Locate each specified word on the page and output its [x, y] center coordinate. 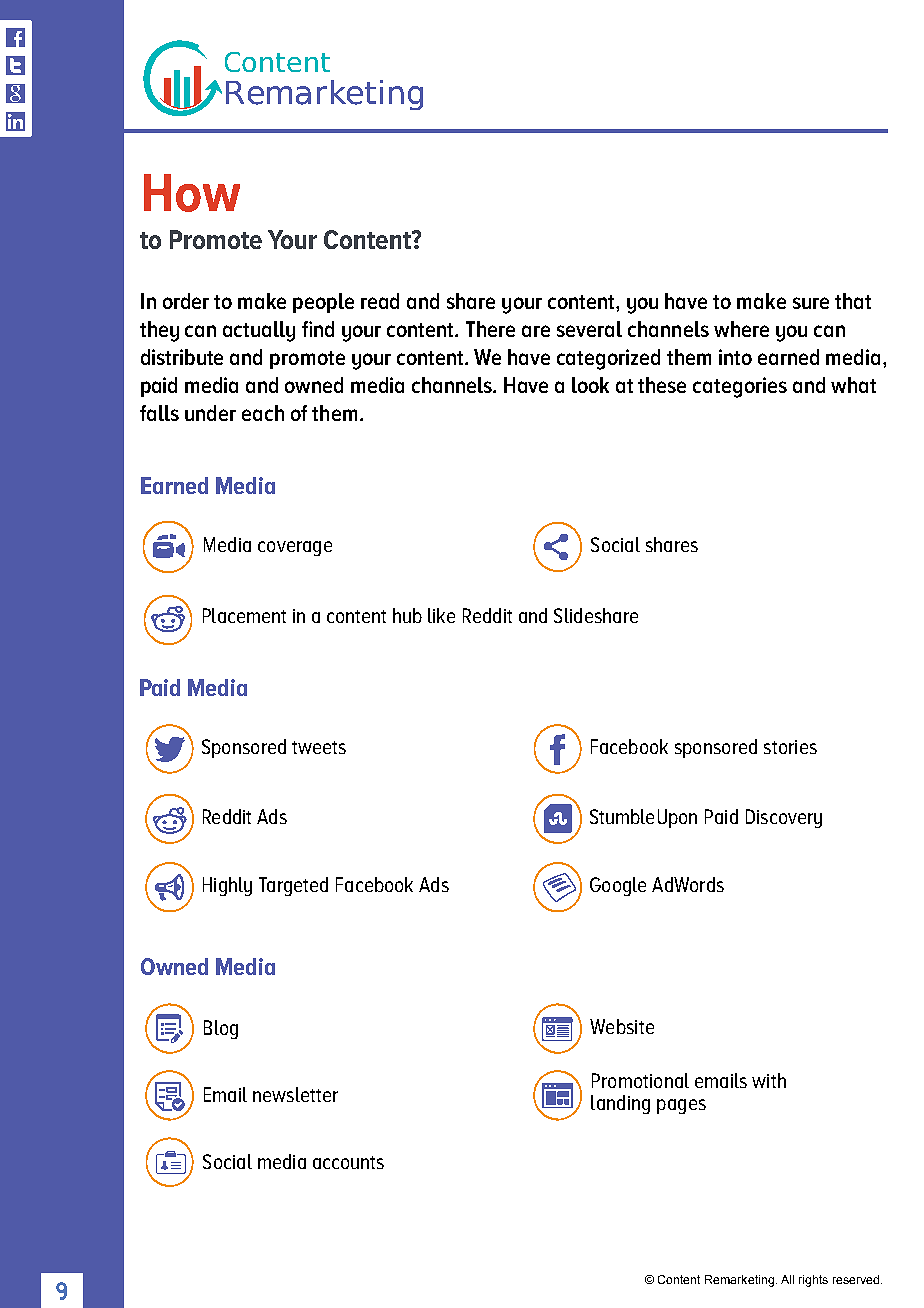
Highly [227, 886]
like [441, 615]
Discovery [784, 818]
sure [811, 303]
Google [618, 886]
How [192, 193]
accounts [348, 1162]
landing [620, 1104]
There [490, 329]
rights [813, 1281]
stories [790, 747]
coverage [295, 548]
